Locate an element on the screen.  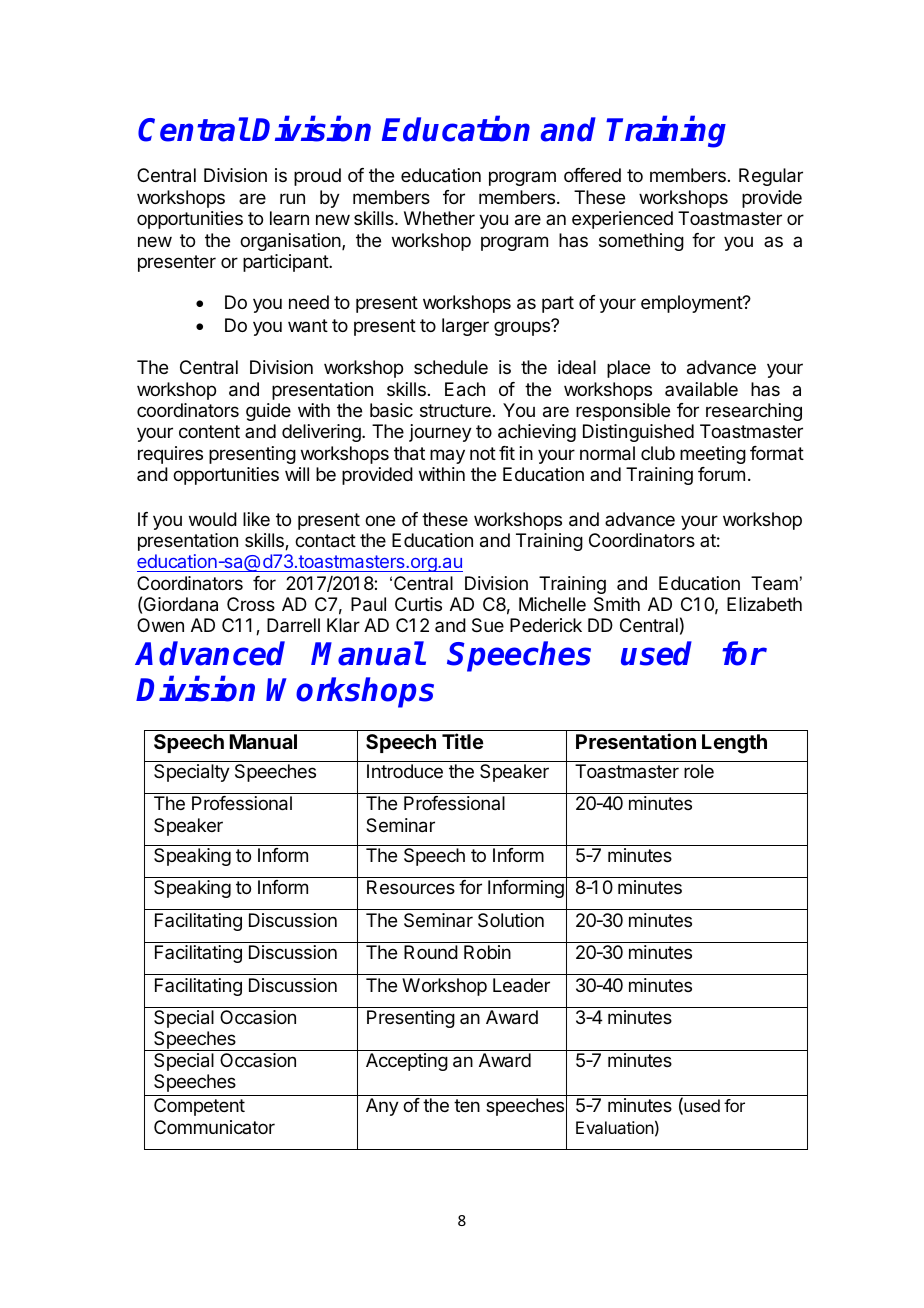
Resources is located at coordinates (411, 887).
